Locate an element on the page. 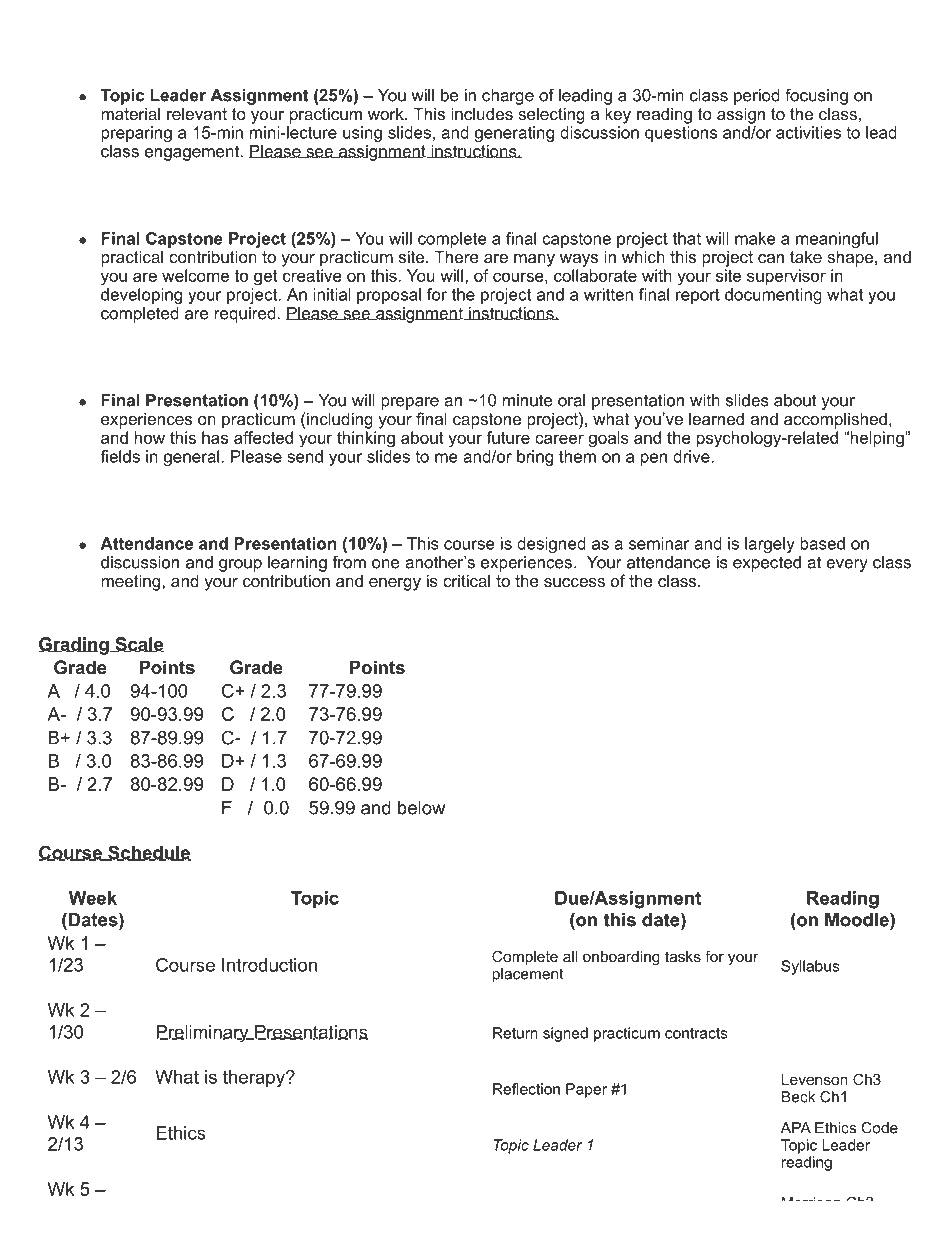 The height and width of the page is (1233, 952). Reflection is located at coordinates (526, 1089).
